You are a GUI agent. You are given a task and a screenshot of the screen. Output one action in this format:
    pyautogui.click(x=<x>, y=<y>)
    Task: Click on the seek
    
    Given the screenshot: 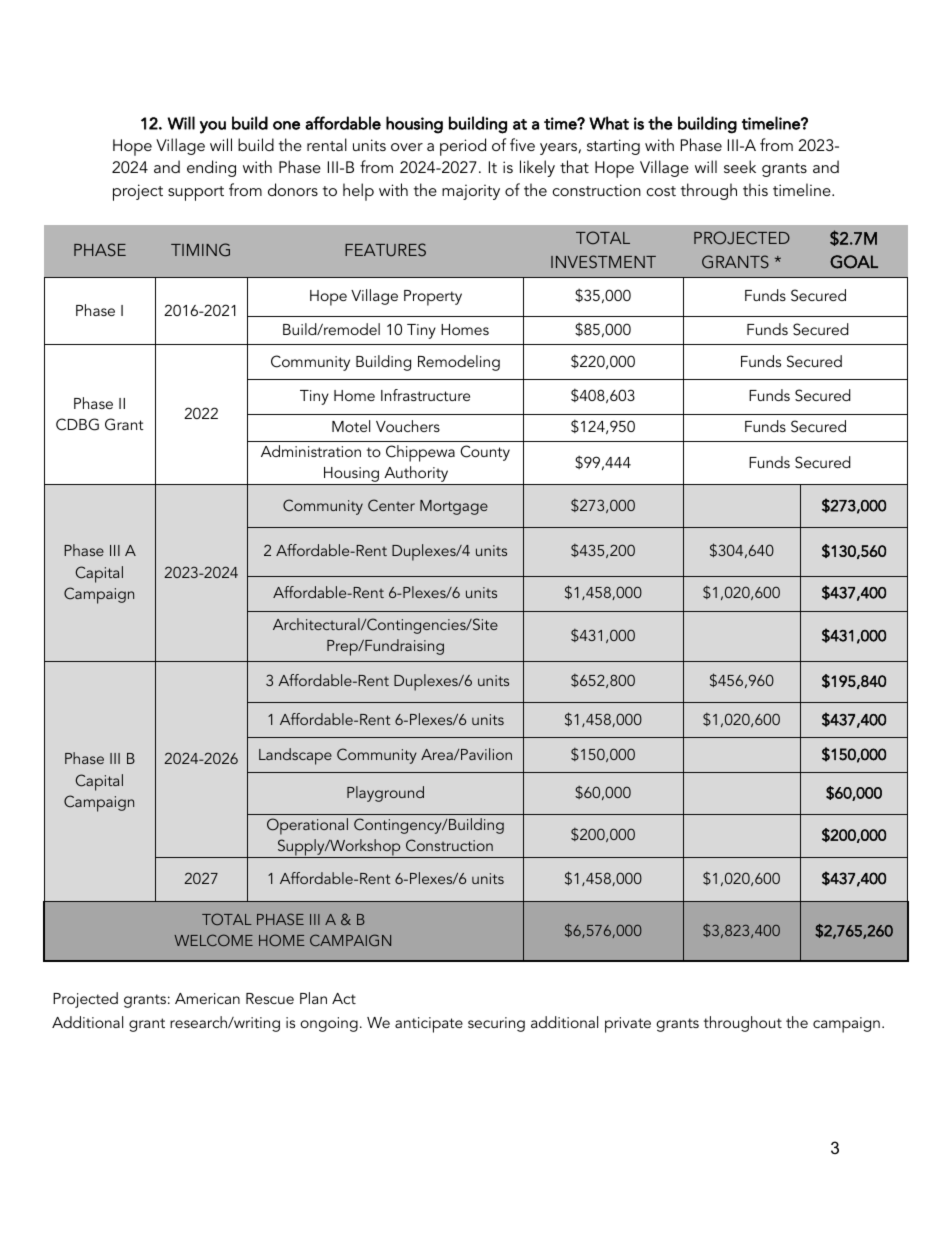 What is the action you would take?
    pyautogui.click(x=740, y=166)
